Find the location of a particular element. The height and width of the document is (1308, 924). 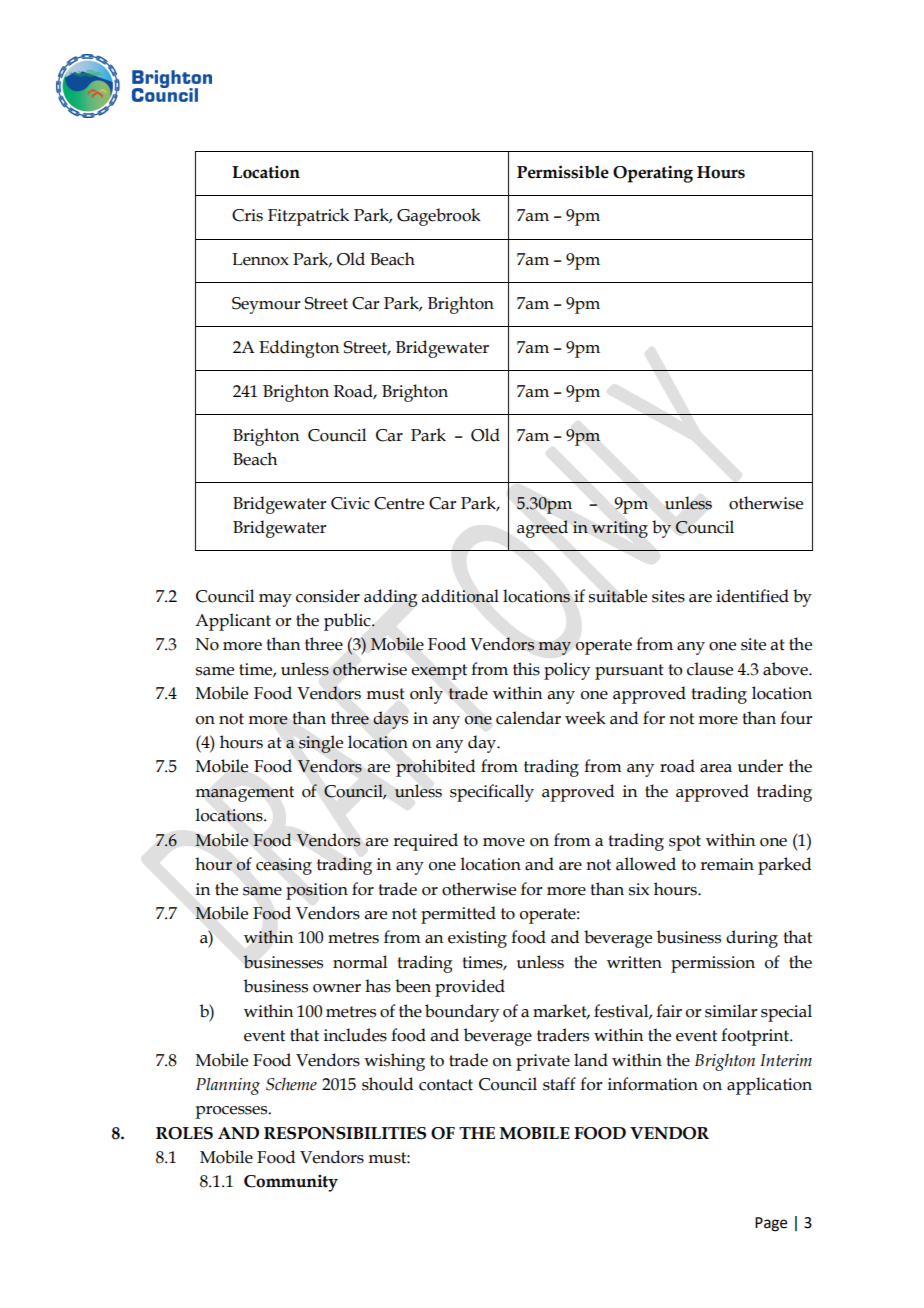

Community is located at coordinates (291, 1183).
